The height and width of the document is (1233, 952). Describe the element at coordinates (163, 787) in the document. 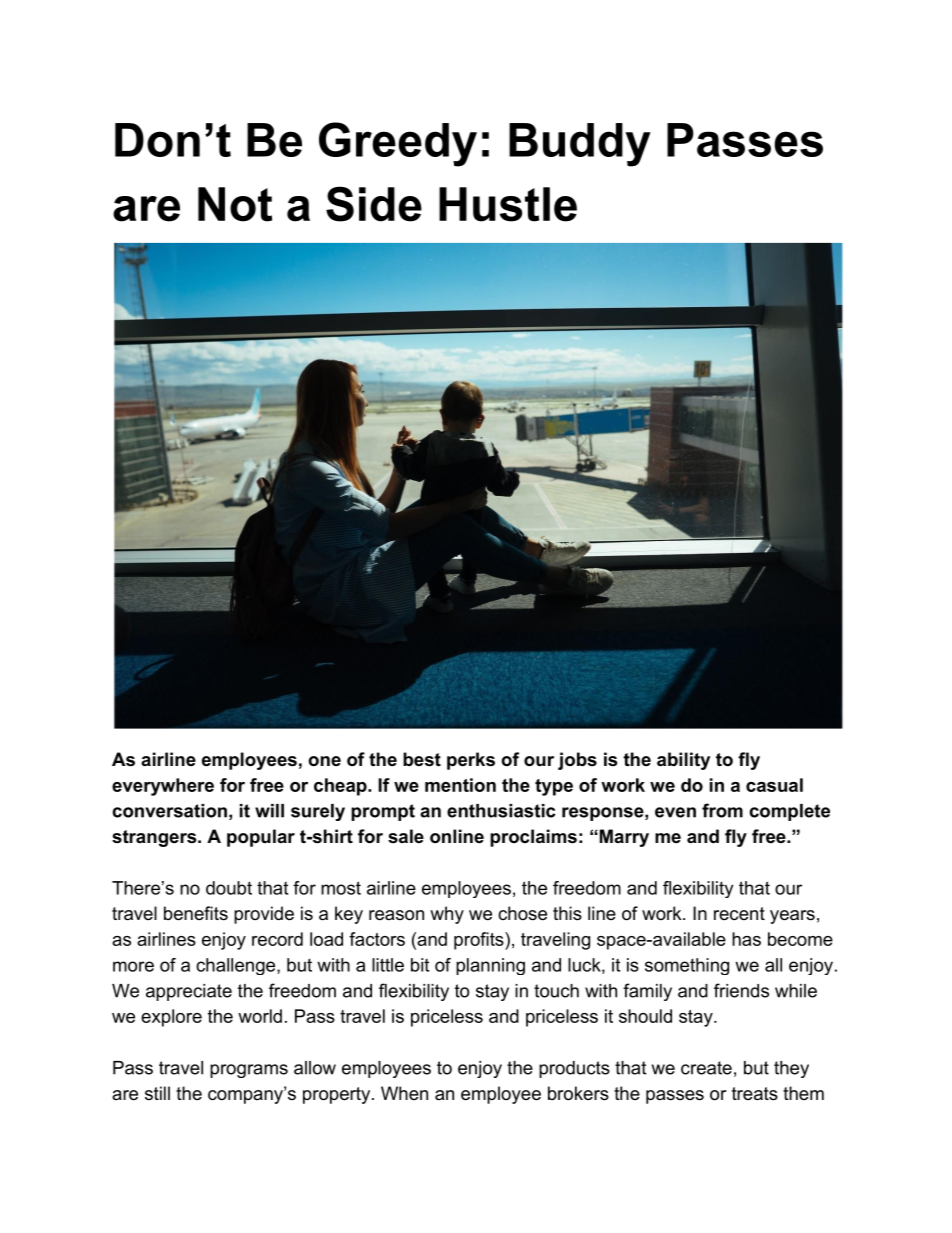

I see `everywhere` at that location.
